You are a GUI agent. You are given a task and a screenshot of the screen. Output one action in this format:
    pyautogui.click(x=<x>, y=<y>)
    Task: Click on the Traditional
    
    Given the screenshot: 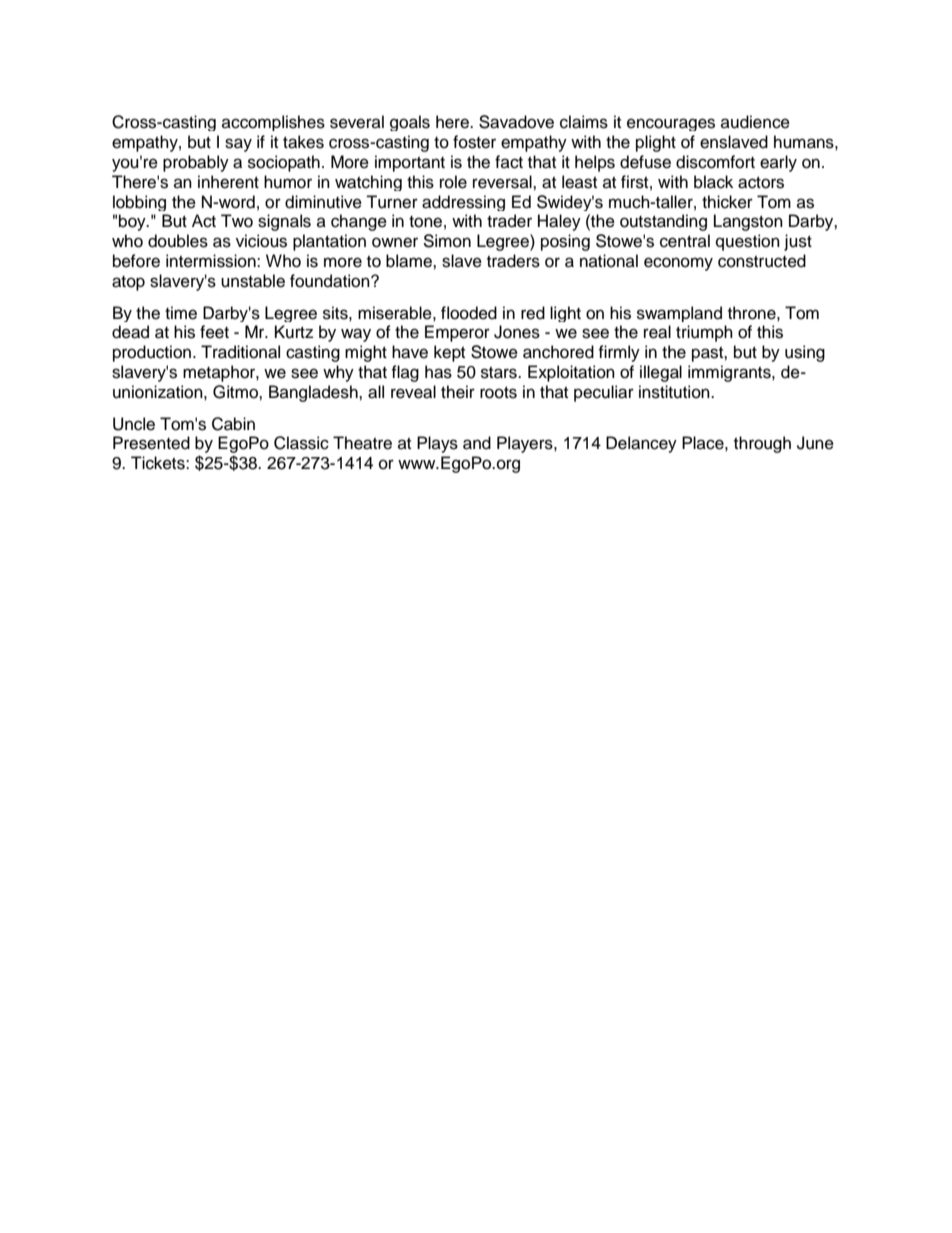 What is the action you would take?
    pyautogui.click(x=240, y=352)
